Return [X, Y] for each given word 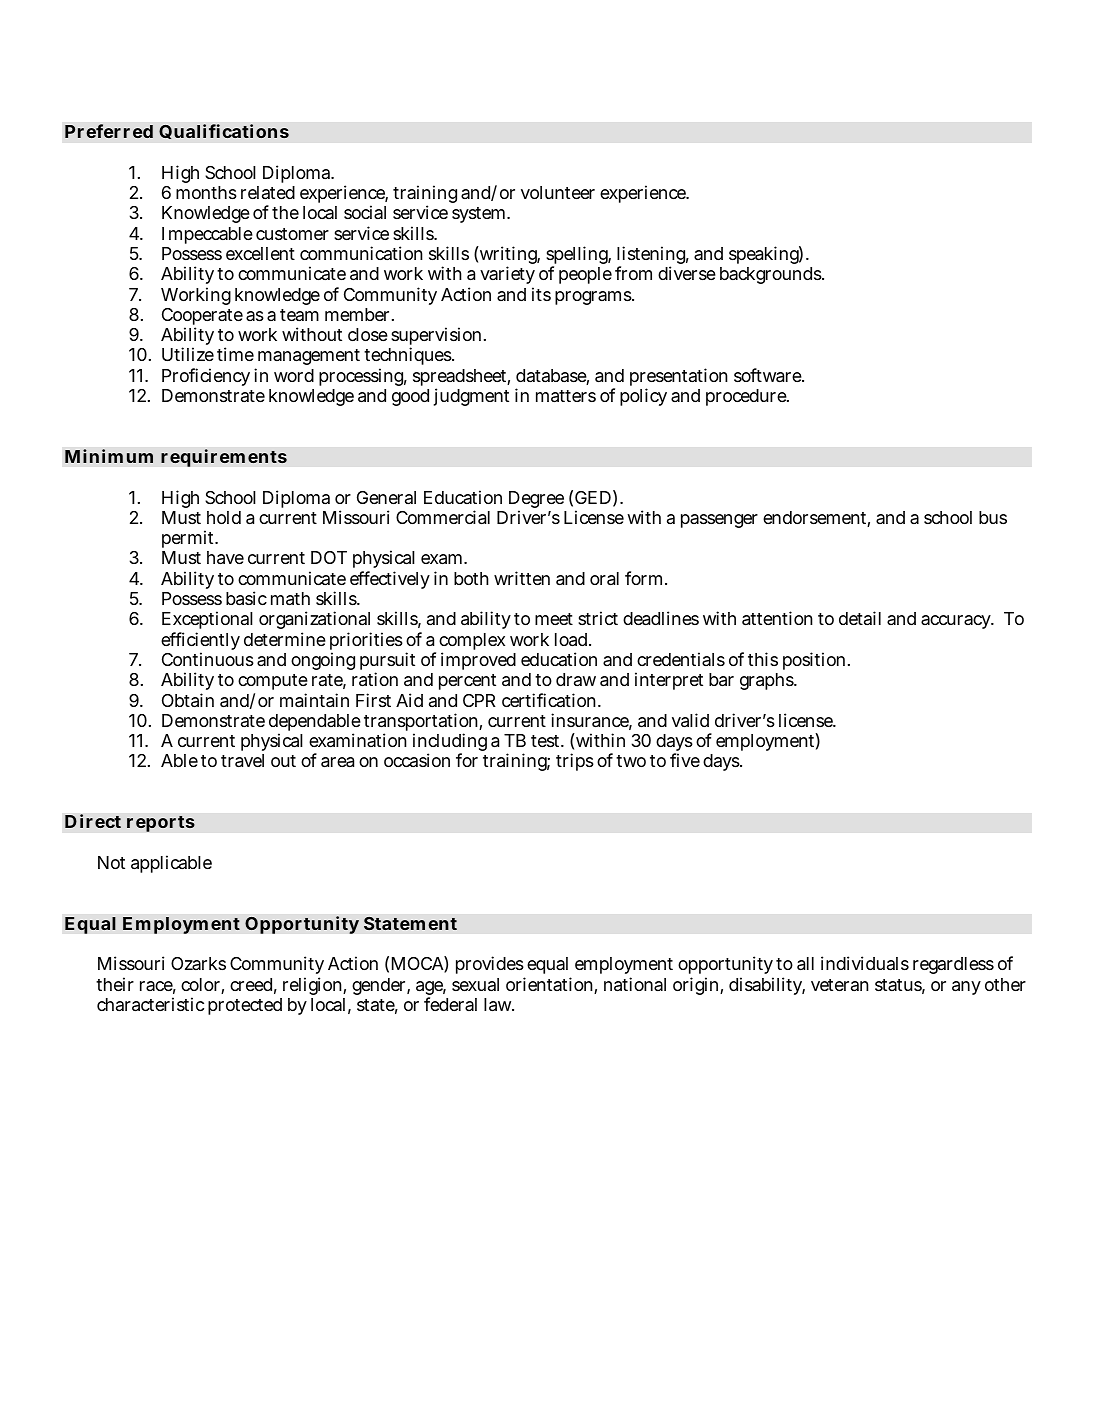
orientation [550, 985]
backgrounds [771, 275]
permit [189, 541]
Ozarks [198, 963]
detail [860, 618]
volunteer [558, 192]
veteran [840, 985]
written [522, 578]
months [206, 192]
